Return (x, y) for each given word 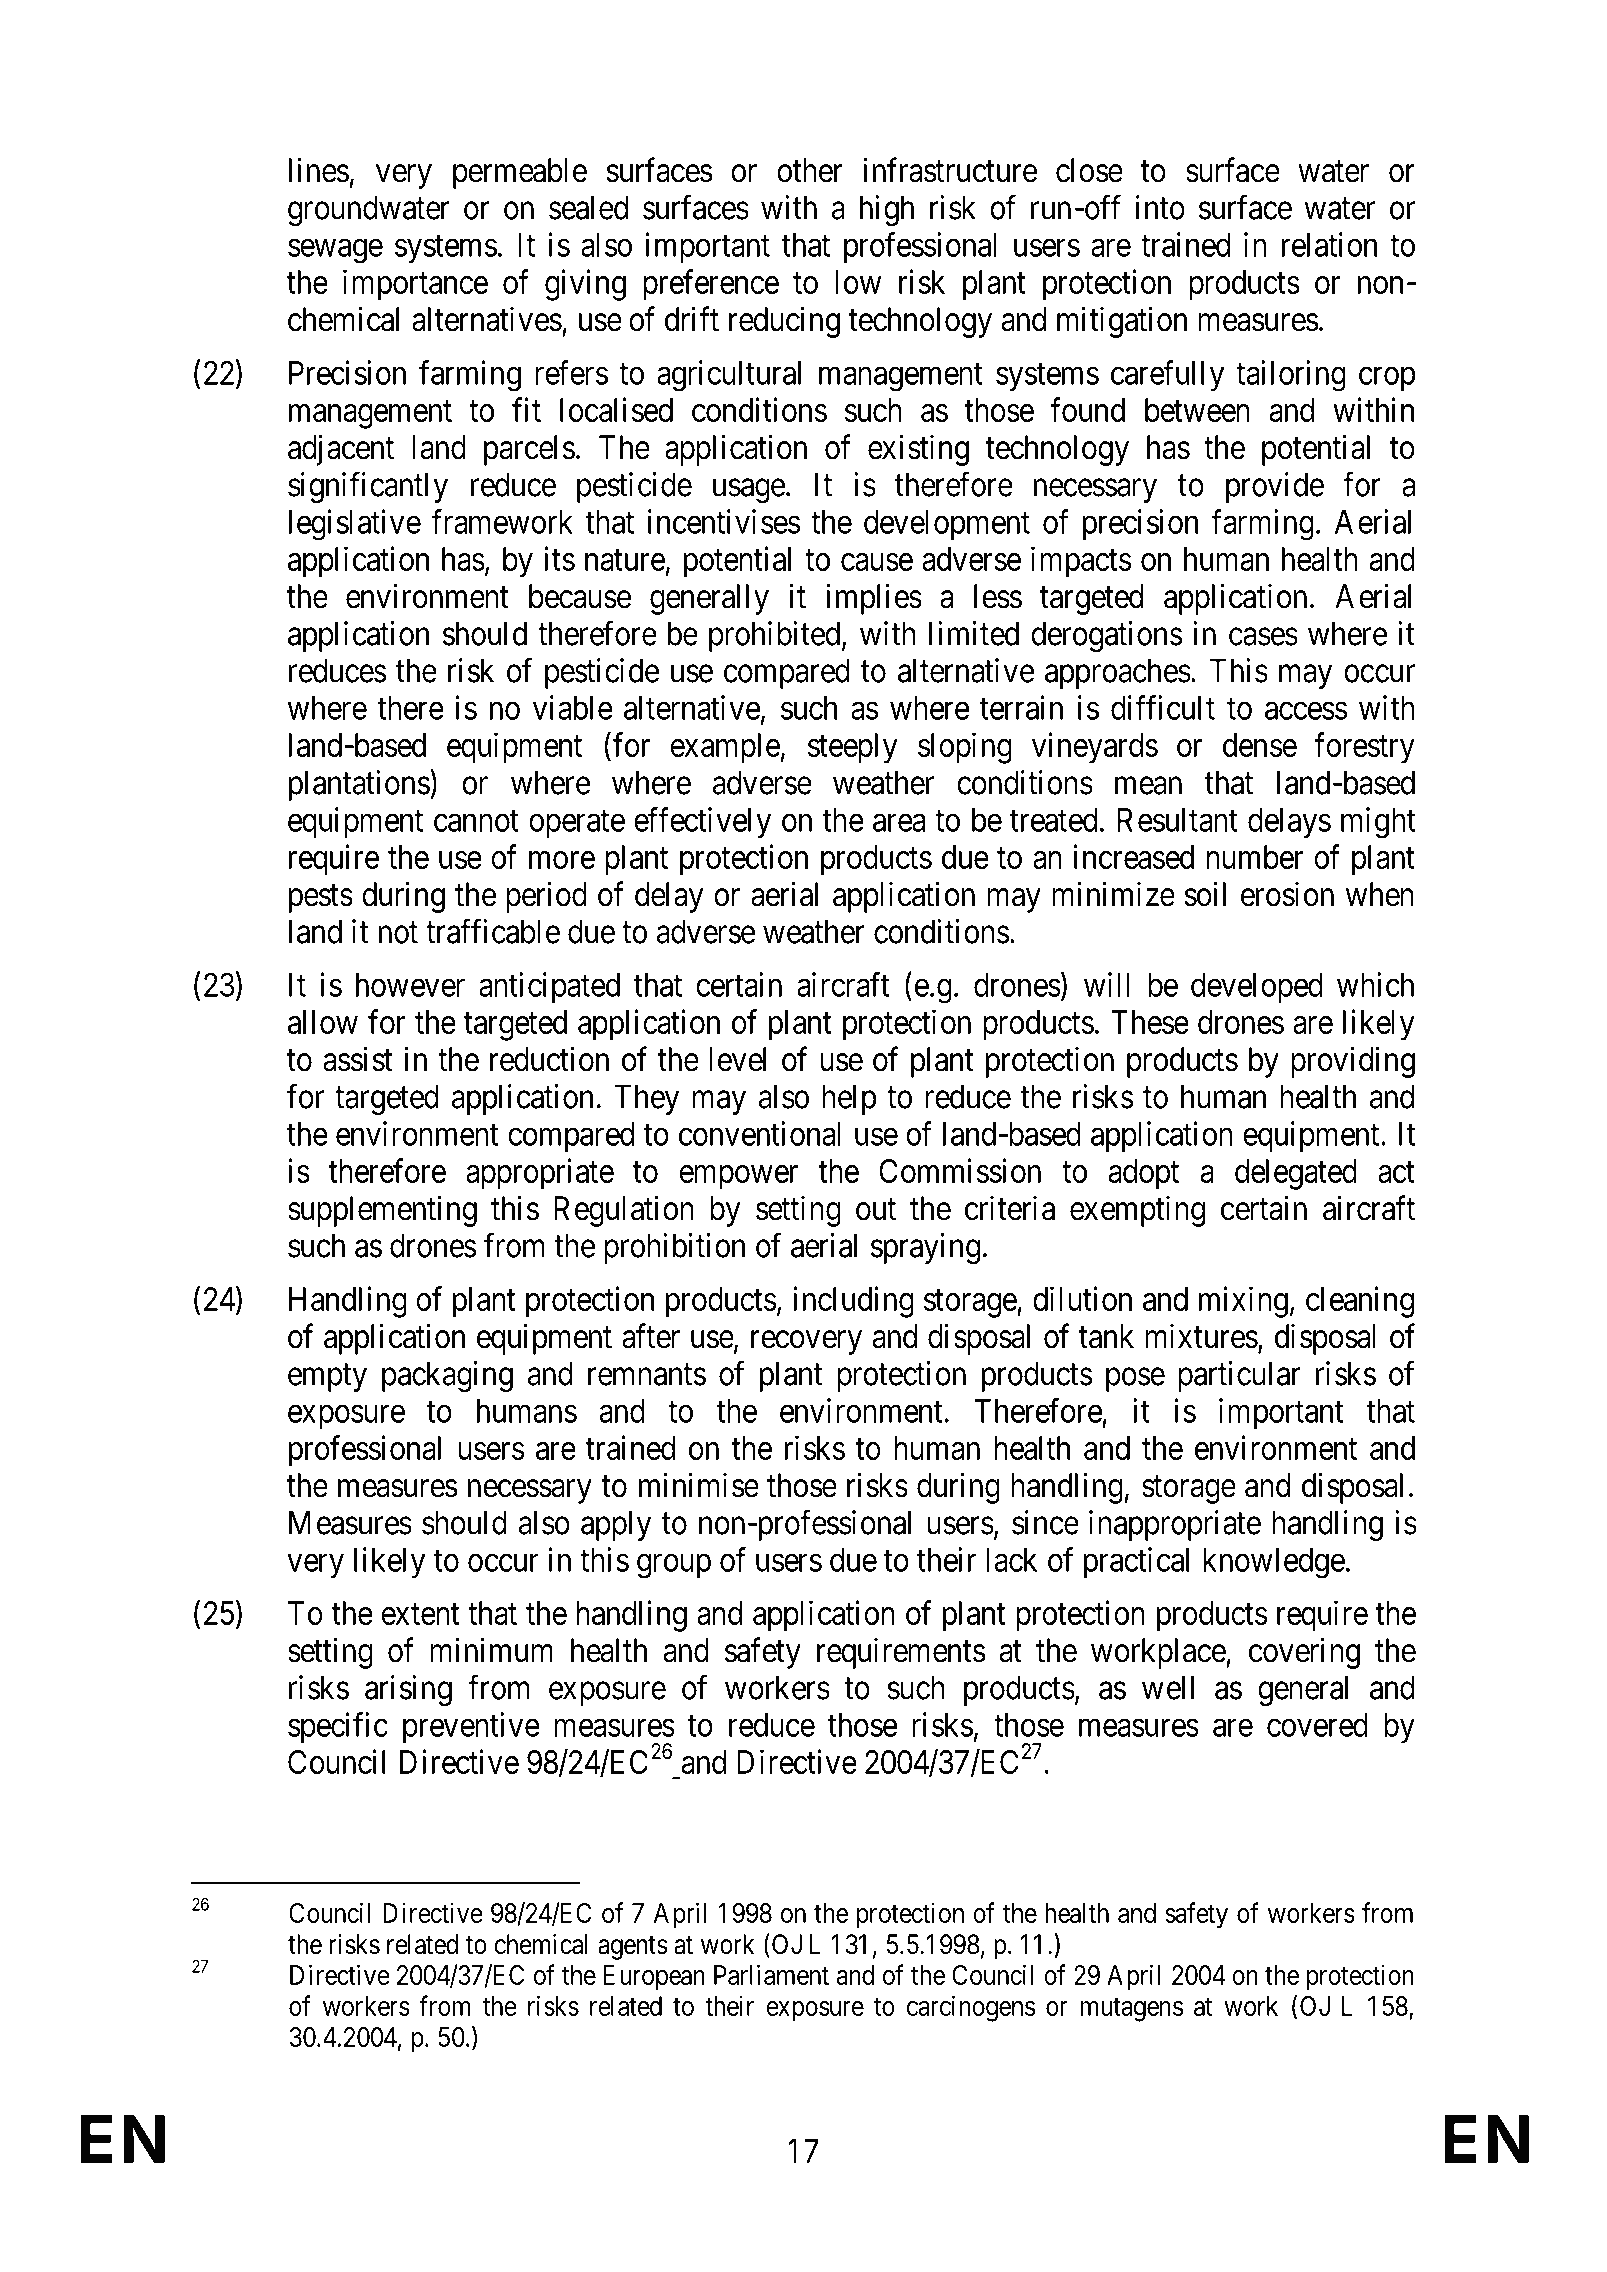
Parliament (771, 1974)
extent (420, 1614)
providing (1353, 1062)
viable (573, 707)
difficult (1163, 707)
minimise (699, 1485)
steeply (853, 748)
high (887, 210)
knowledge (1274, 1563)
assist (357, 1059)
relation (1329, 244)
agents (633, 1948)
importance (415, 285)
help (849, 1099)
